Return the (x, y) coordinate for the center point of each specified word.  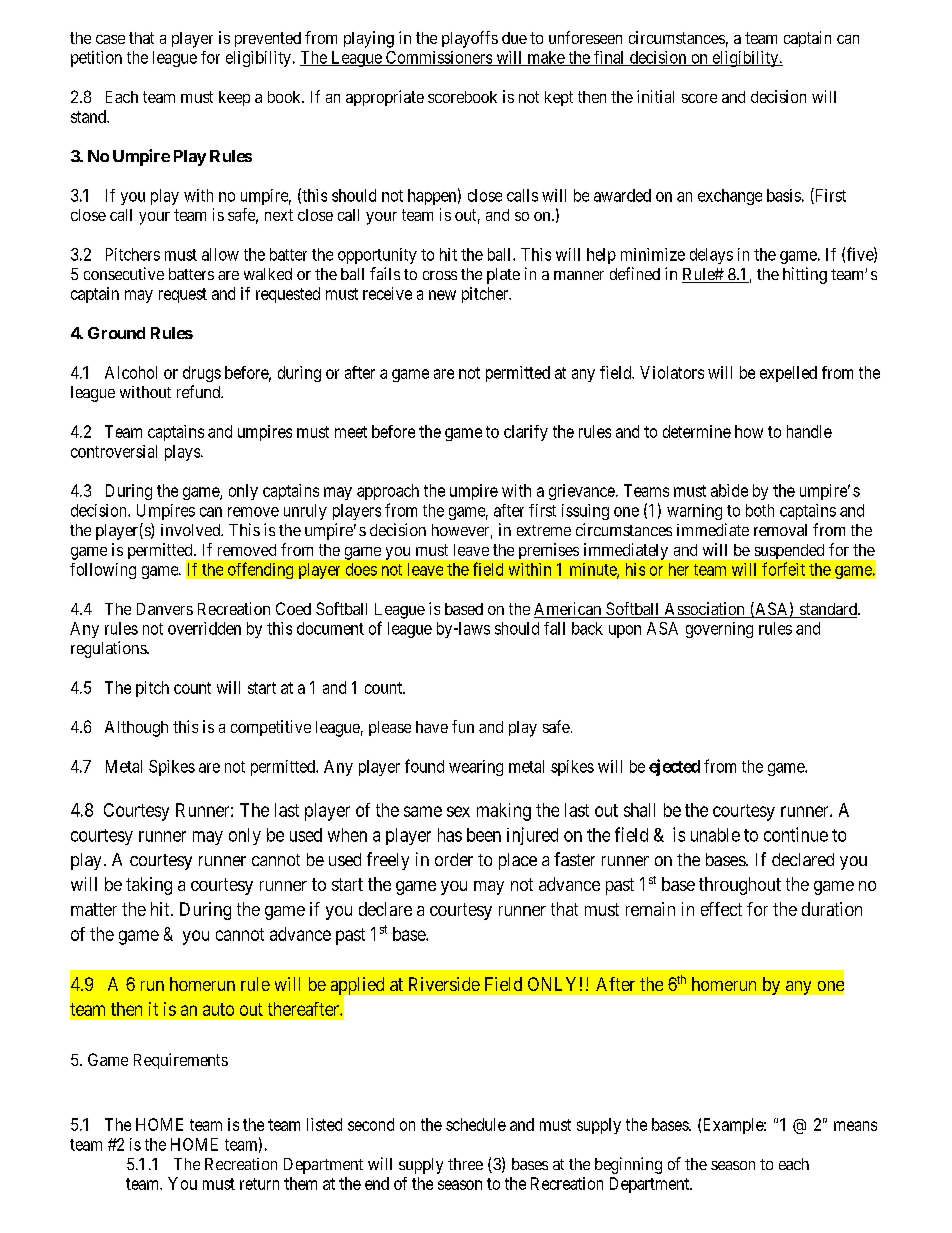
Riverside (444, 984)
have (432, 727)
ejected (674, 767)
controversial (114, 451)
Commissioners (439, 58)
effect (721, 909)
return (259, 1184)
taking (149, 886)
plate (503, 276)
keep (234, 98)
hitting (805, 275)
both (760, 510)
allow (220, 254)
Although (136, 729)
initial (655, 96)
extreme (544, 530)
